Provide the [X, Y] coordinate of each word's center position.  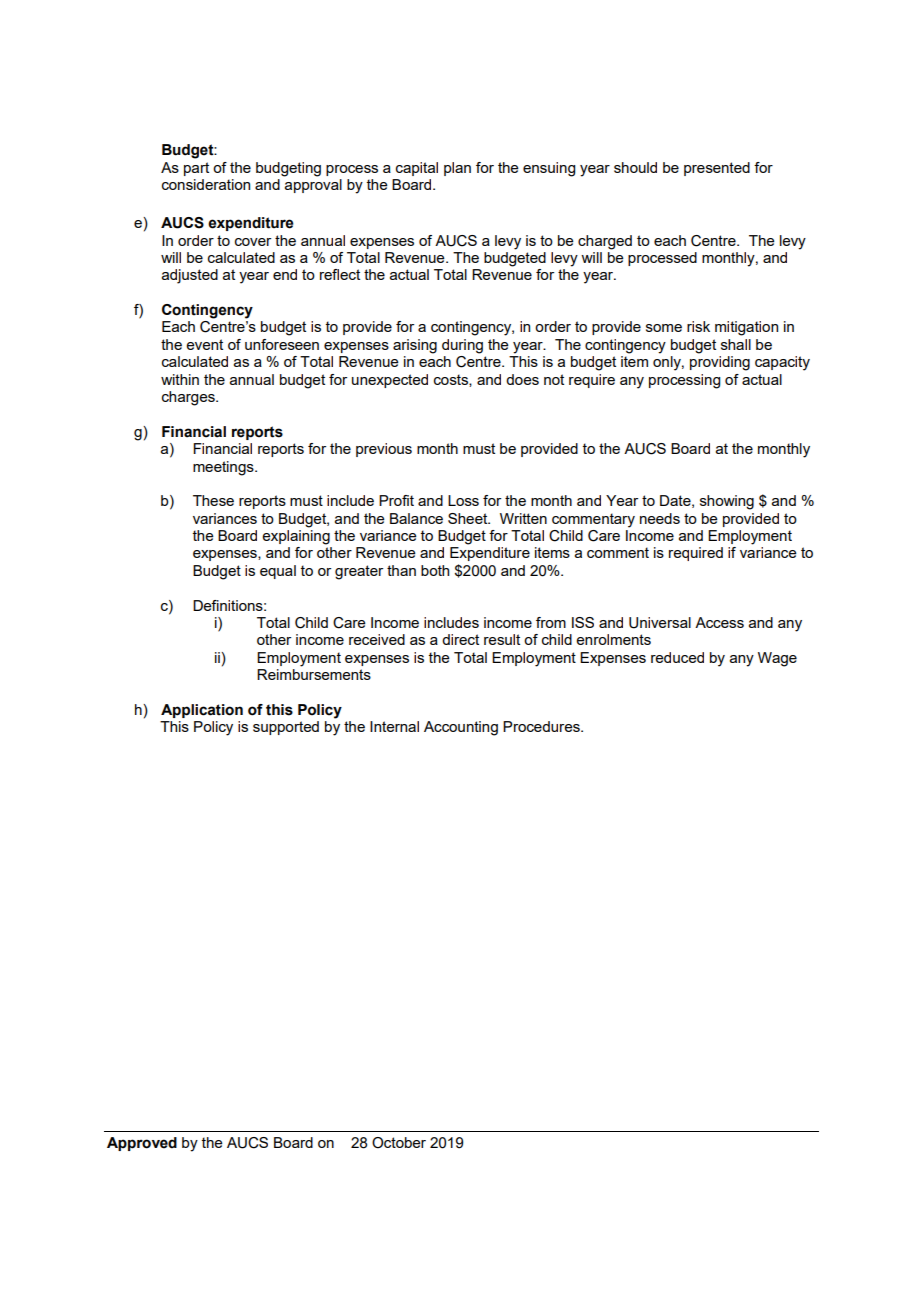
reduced [677, 657]
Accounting [461, 728]
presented [717, 169]
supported [286, 728]
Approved [142, 1144]
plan [457, 169]
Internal [394, 726]
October [399, 1143]
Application [202, 711]
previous [384, 450]
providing [720, 363]
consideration [206, 184]
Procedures [542, 726]
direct [460, 639]
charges [189, 398]
